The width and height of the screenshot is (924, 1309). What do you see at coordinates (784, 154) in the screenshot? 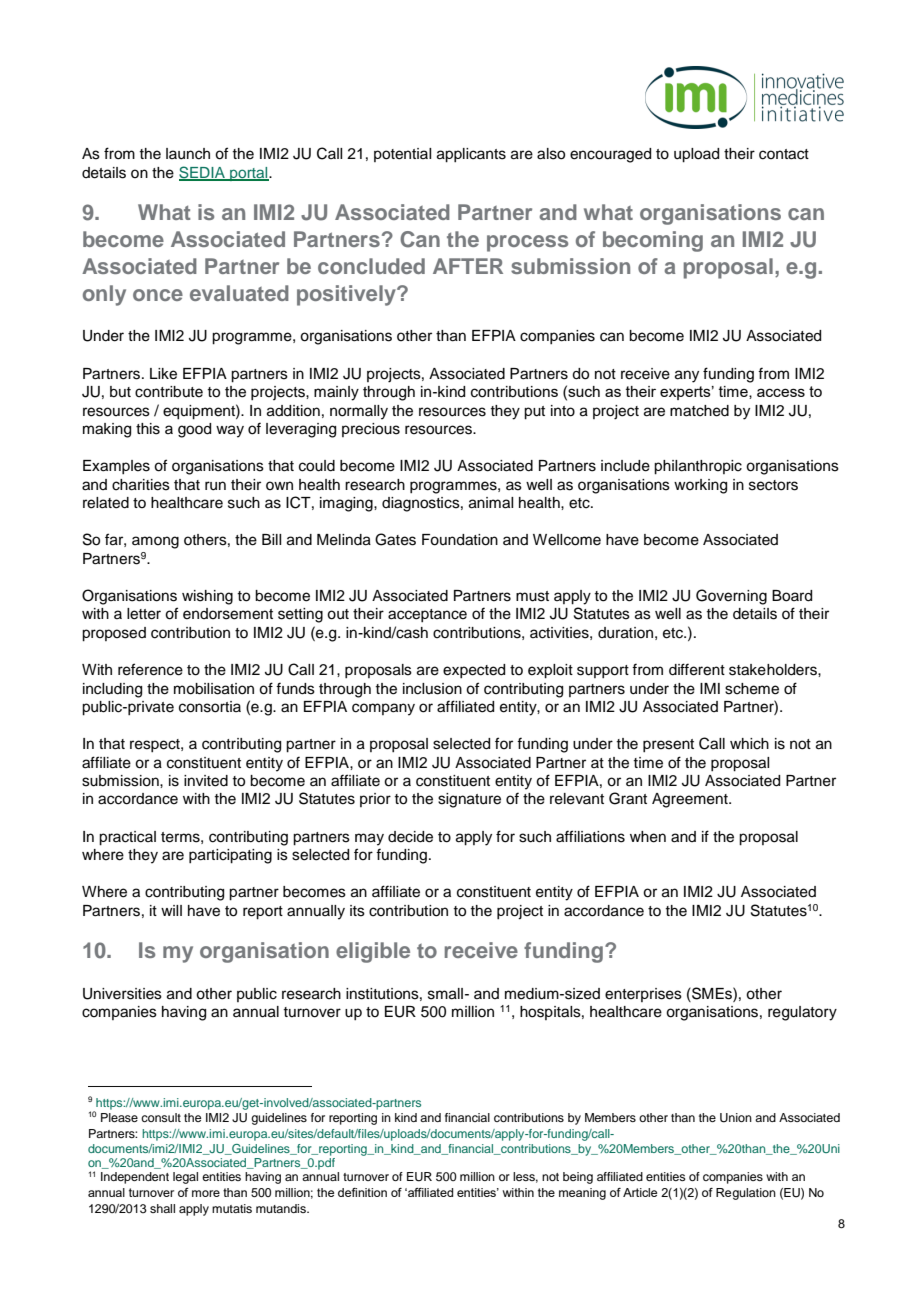
I see `contact` at bounding box center [784, 154].
